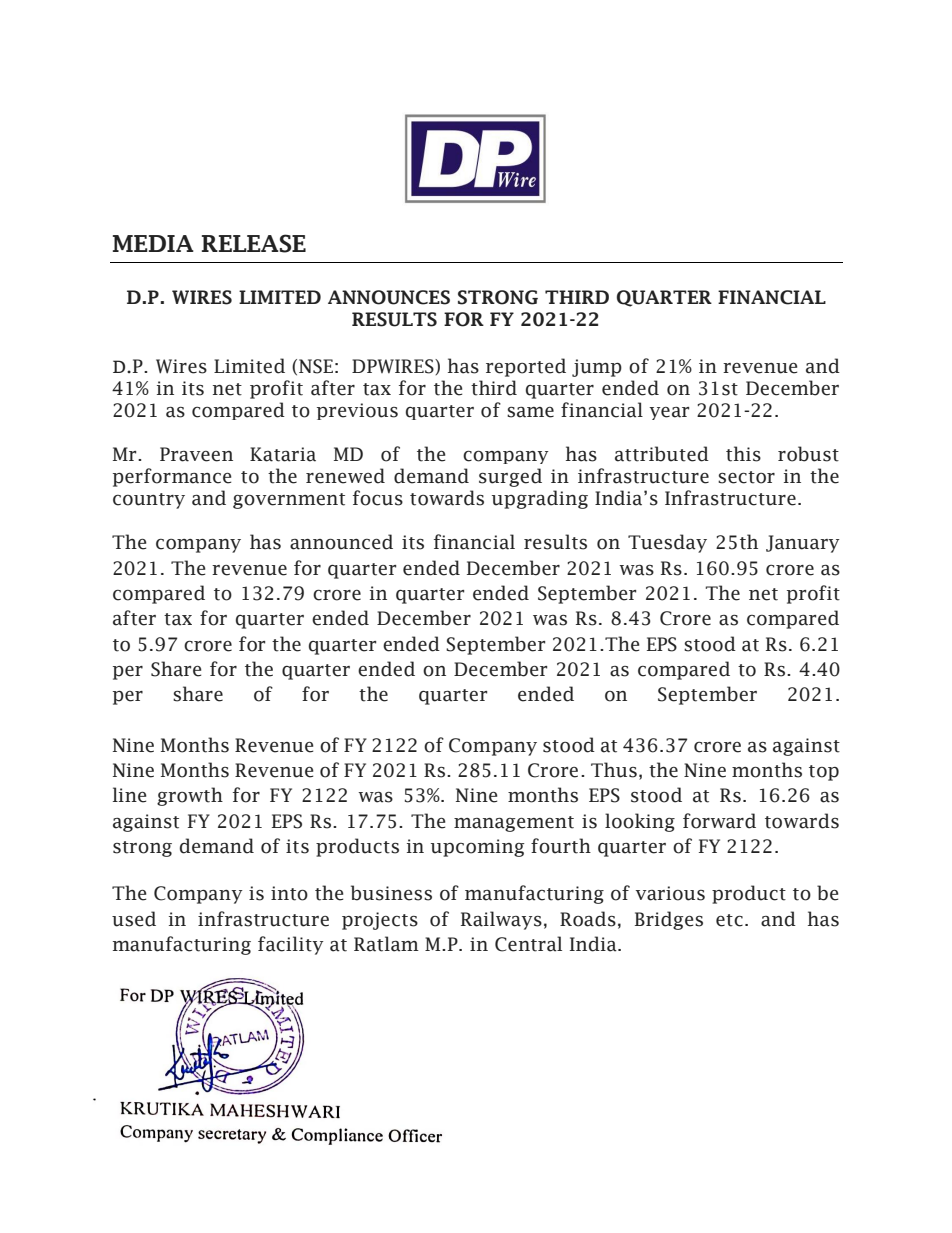 This screenshot has height=1233, width=952. Describe the element at coordinates (389, 297) in the screenshot. I see `ANNOUNCES` at that location.
